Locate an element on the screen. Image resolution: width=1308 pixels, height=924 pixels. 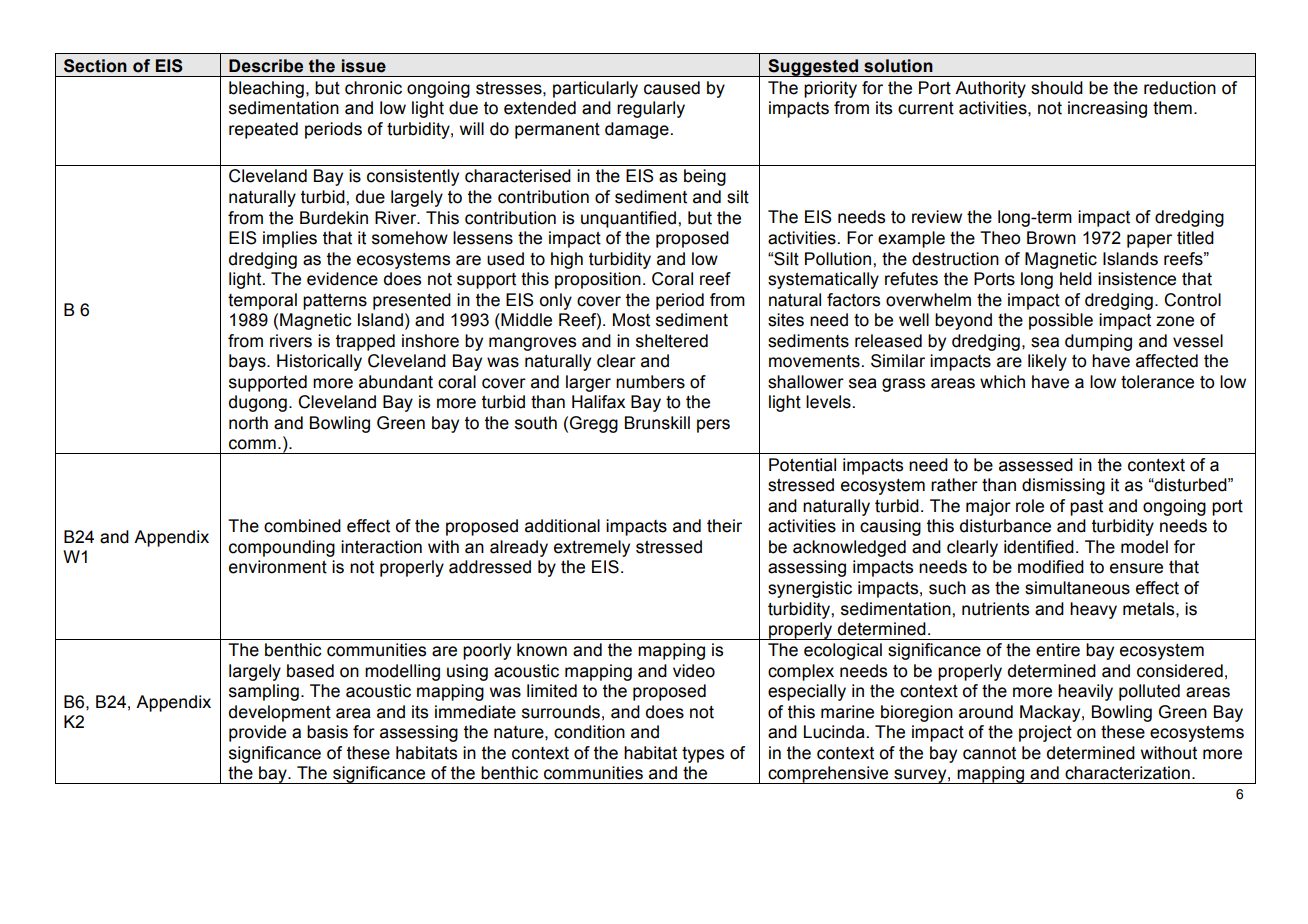
which is located at coordinates (1002, 382).
